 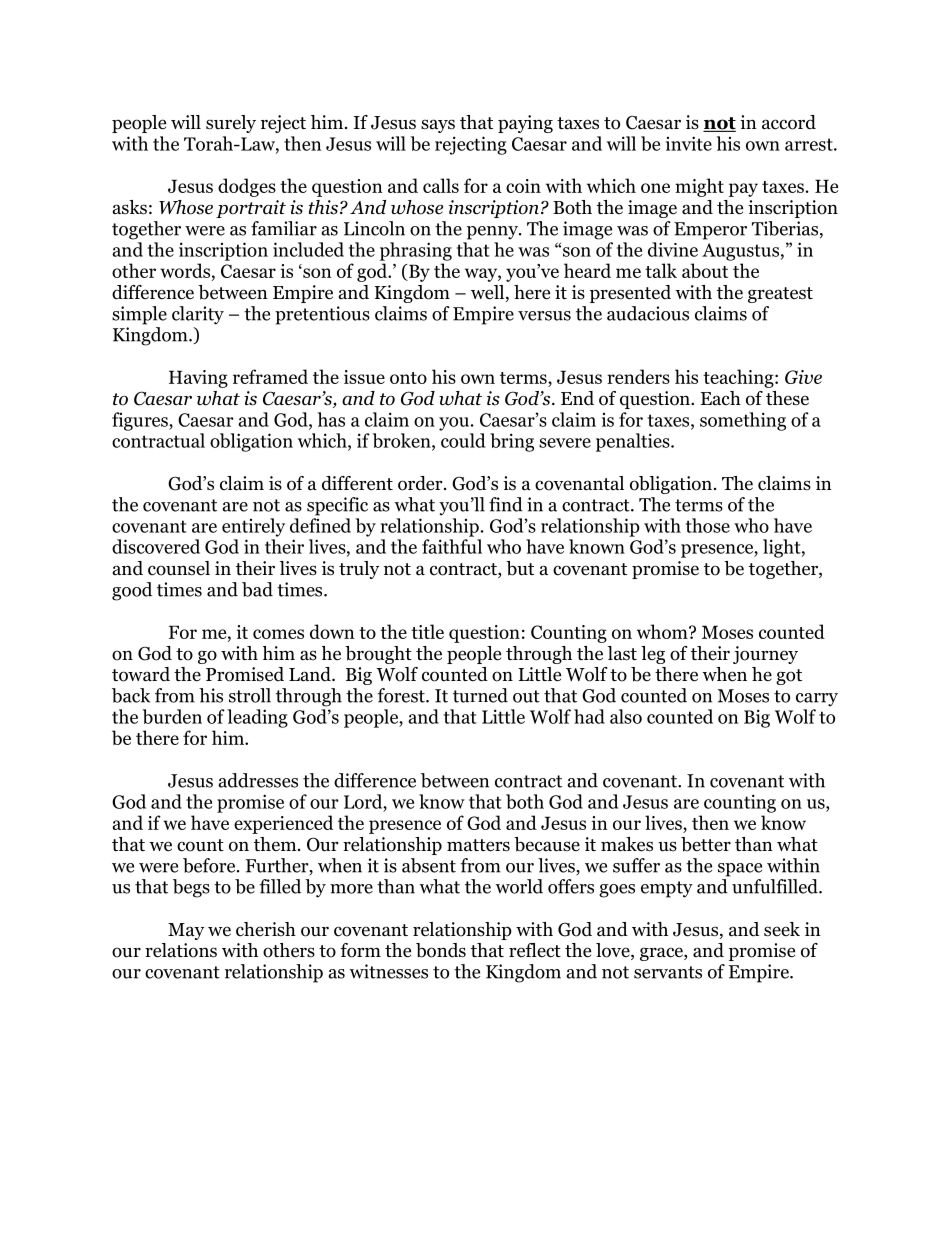 What do you see at coordinates (198, 315) in the document?
I see `clarity` at bounding box center [198, 315].
